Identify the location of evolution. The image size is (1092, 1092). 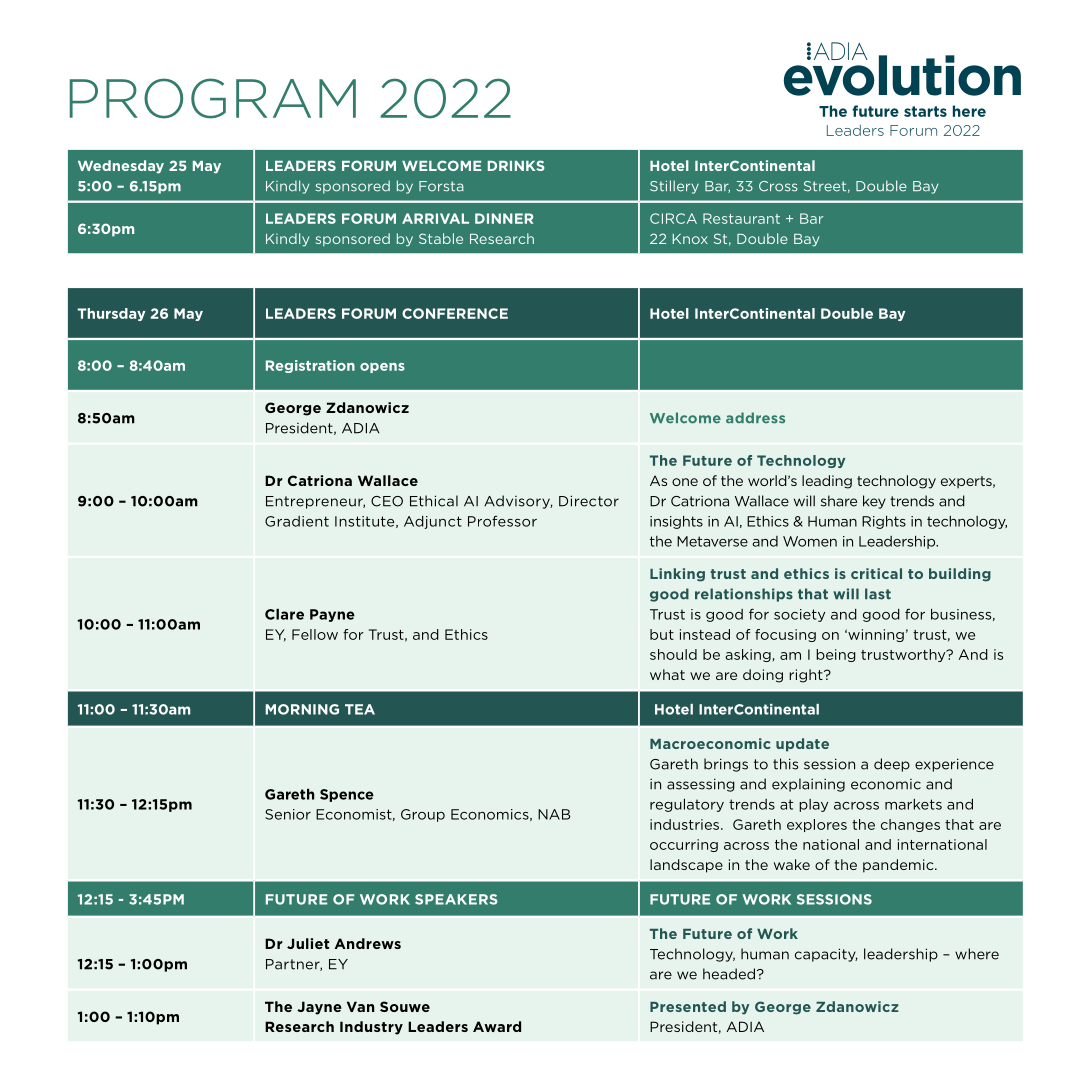
(902, 74).
